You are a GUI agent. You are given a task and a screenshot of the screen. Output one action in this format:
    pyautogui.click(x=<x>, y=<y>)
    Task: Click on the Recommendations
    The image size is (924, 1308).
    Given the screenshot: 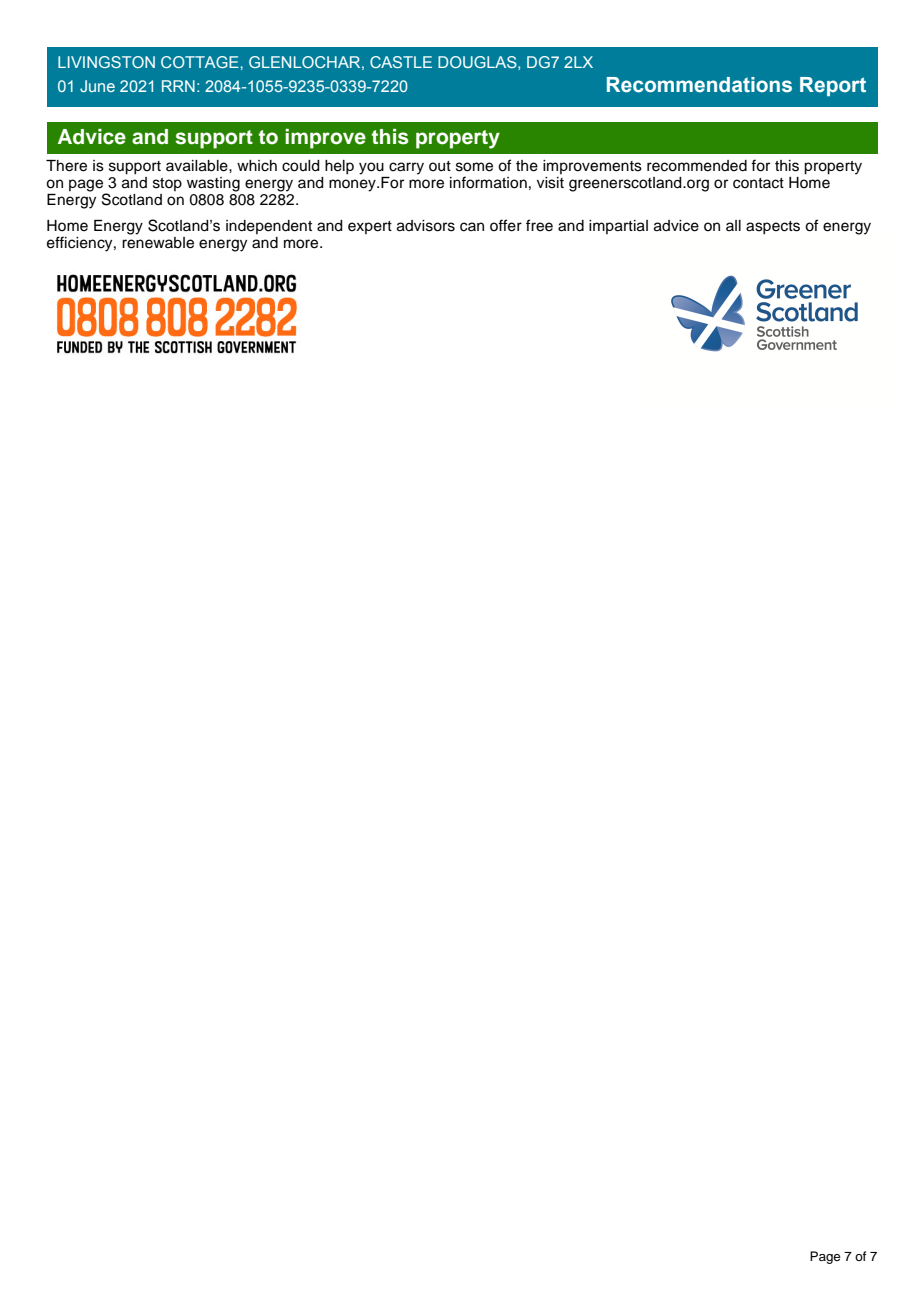 What is the action you would take?
    pyautogui.click(x=699, y=85)
